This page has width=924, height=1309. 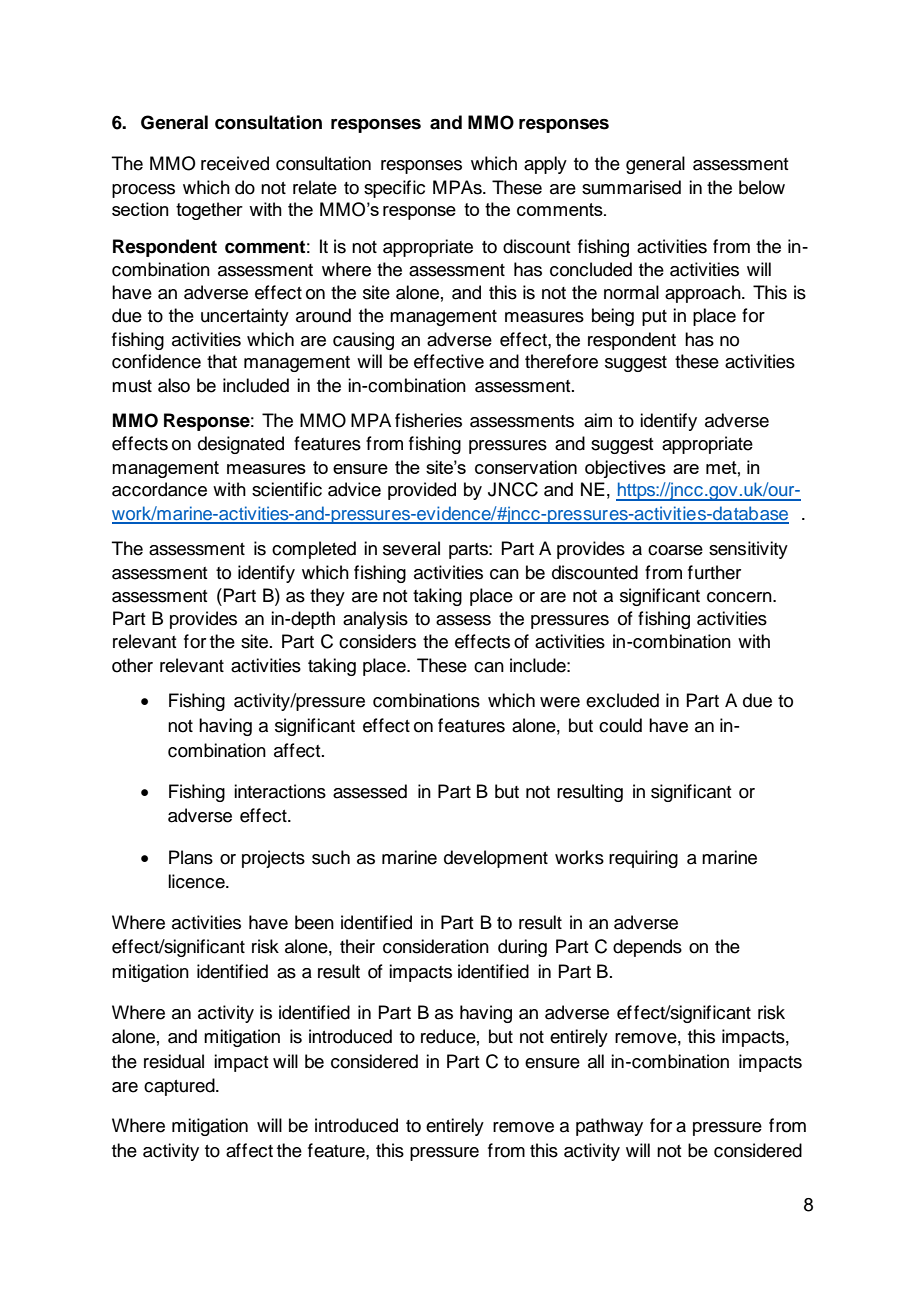 What do you see at coordinates (496, 859) in the page?
I see `development` at bounding box center [496, 859].
